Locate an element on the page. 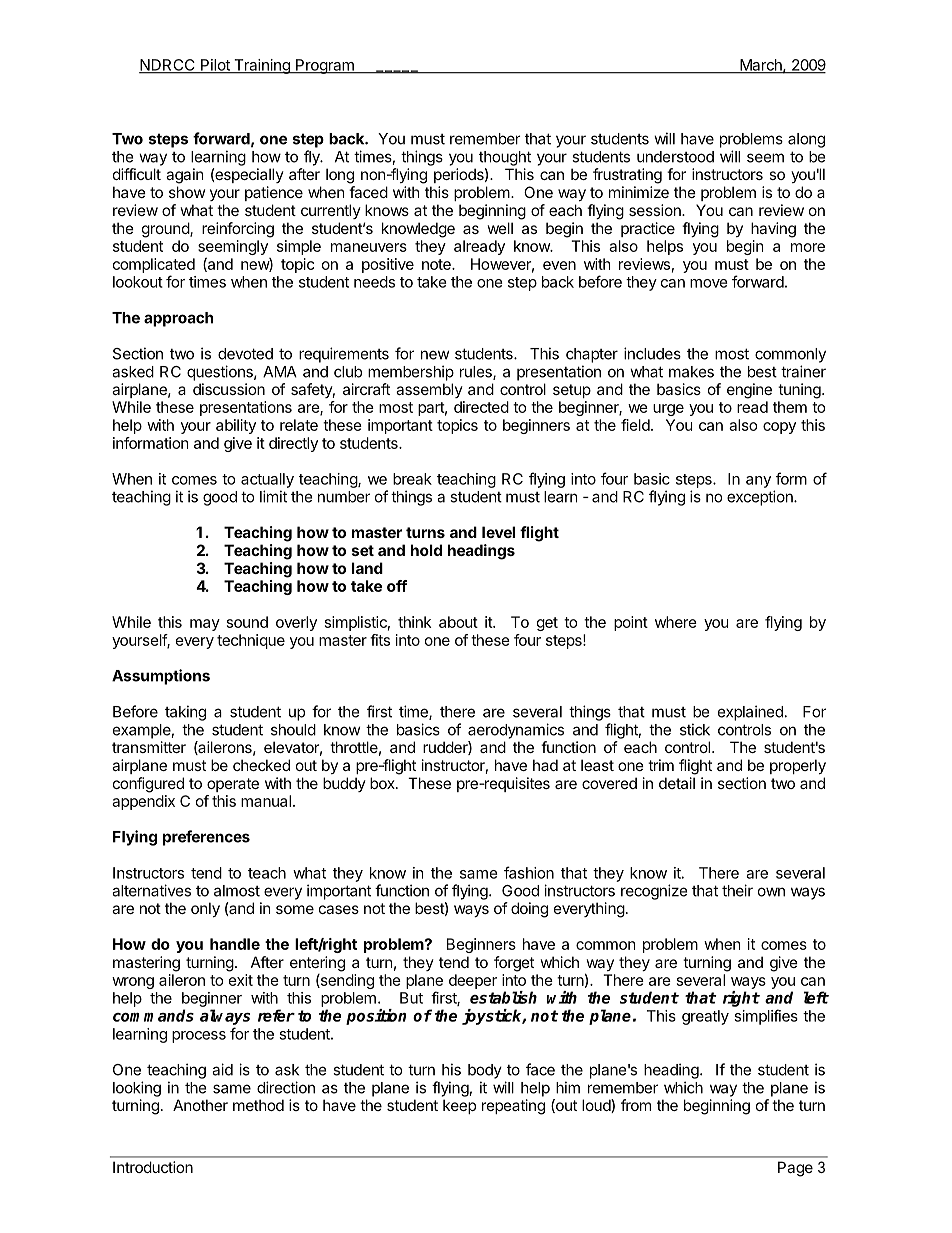 Image resolution: width=952 pixels, height=1233 pixels. Pilot is located at coordinates (215, 66).
